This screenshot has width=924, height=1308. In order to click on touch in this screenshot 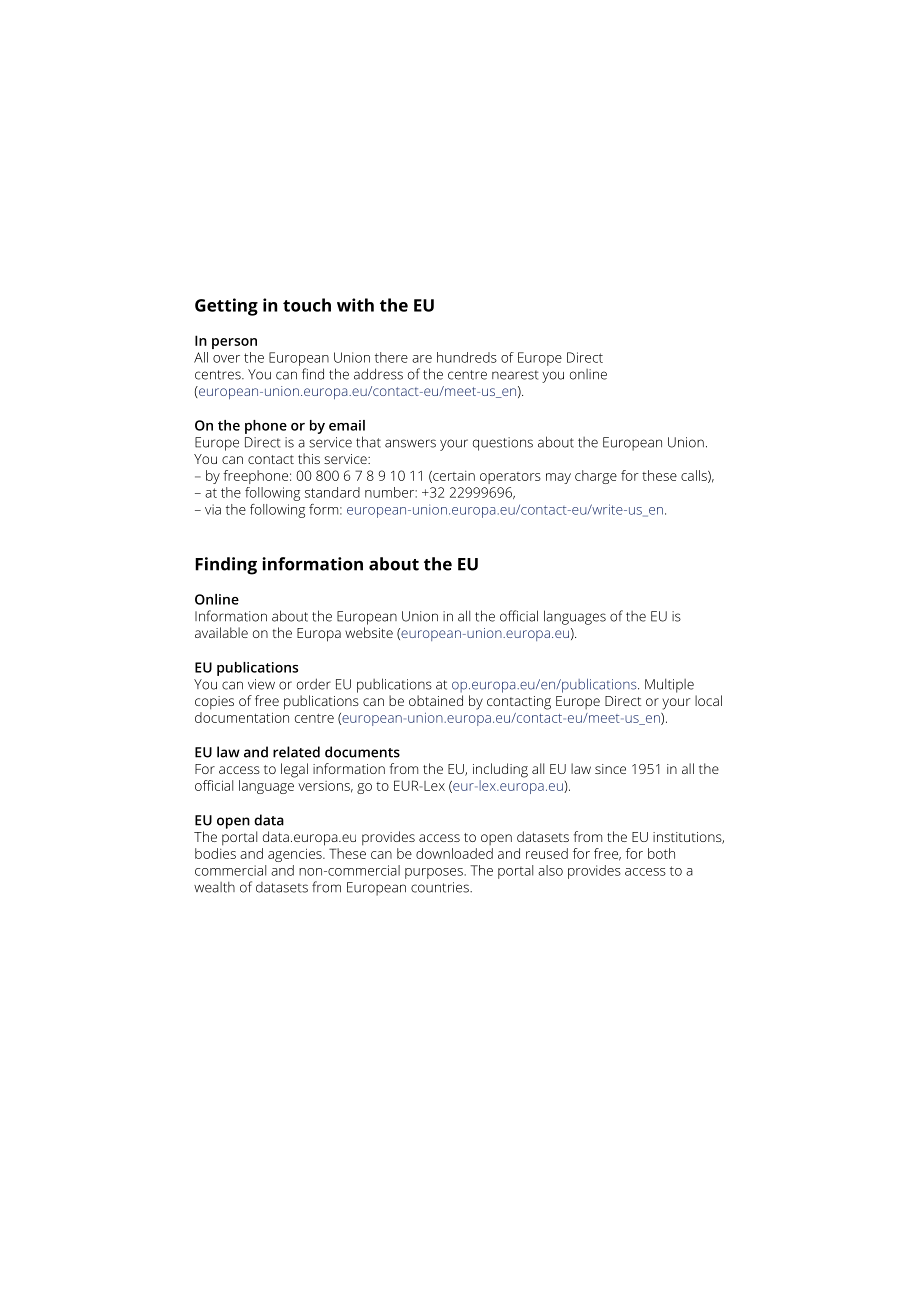, I will do `click(307, 305)`.
